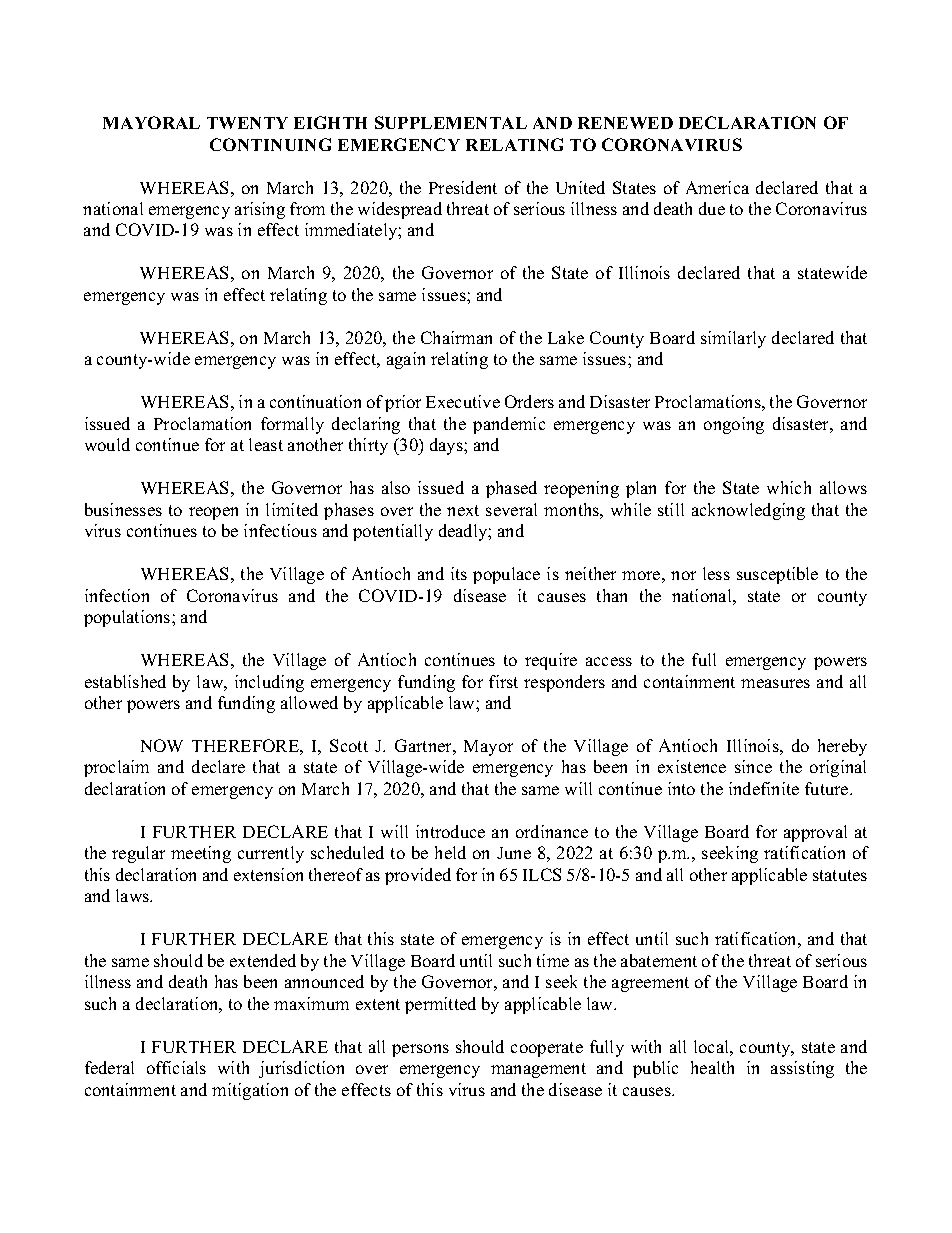 This document has width=952, height=1233. Describe the element at coordinates (777, 575) in the document. I see `susceptible` at that location.
